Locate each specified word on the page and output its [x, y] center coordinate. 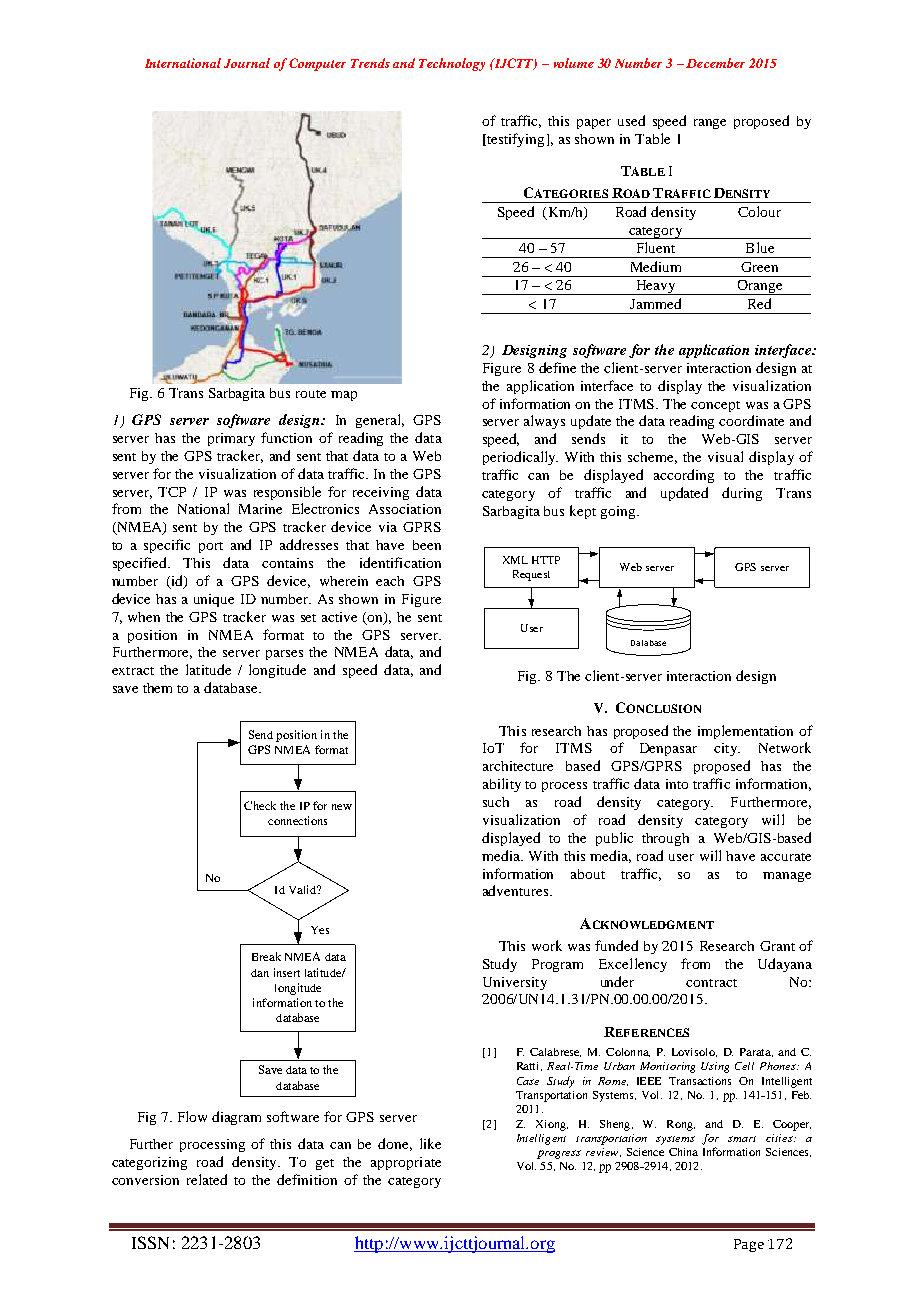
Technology [452, 64]
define [557, 367]
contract [711, 983]
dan [260, 973]
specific [167, 546]
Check [260, 805]
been [427, 545]
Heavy [655, 287]
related [207, 1179]
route [311, 394]
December [715, 63]
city [727, 749]
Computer [317, 64]
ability [502, 785]
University [515, 983]
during [742, 494]
